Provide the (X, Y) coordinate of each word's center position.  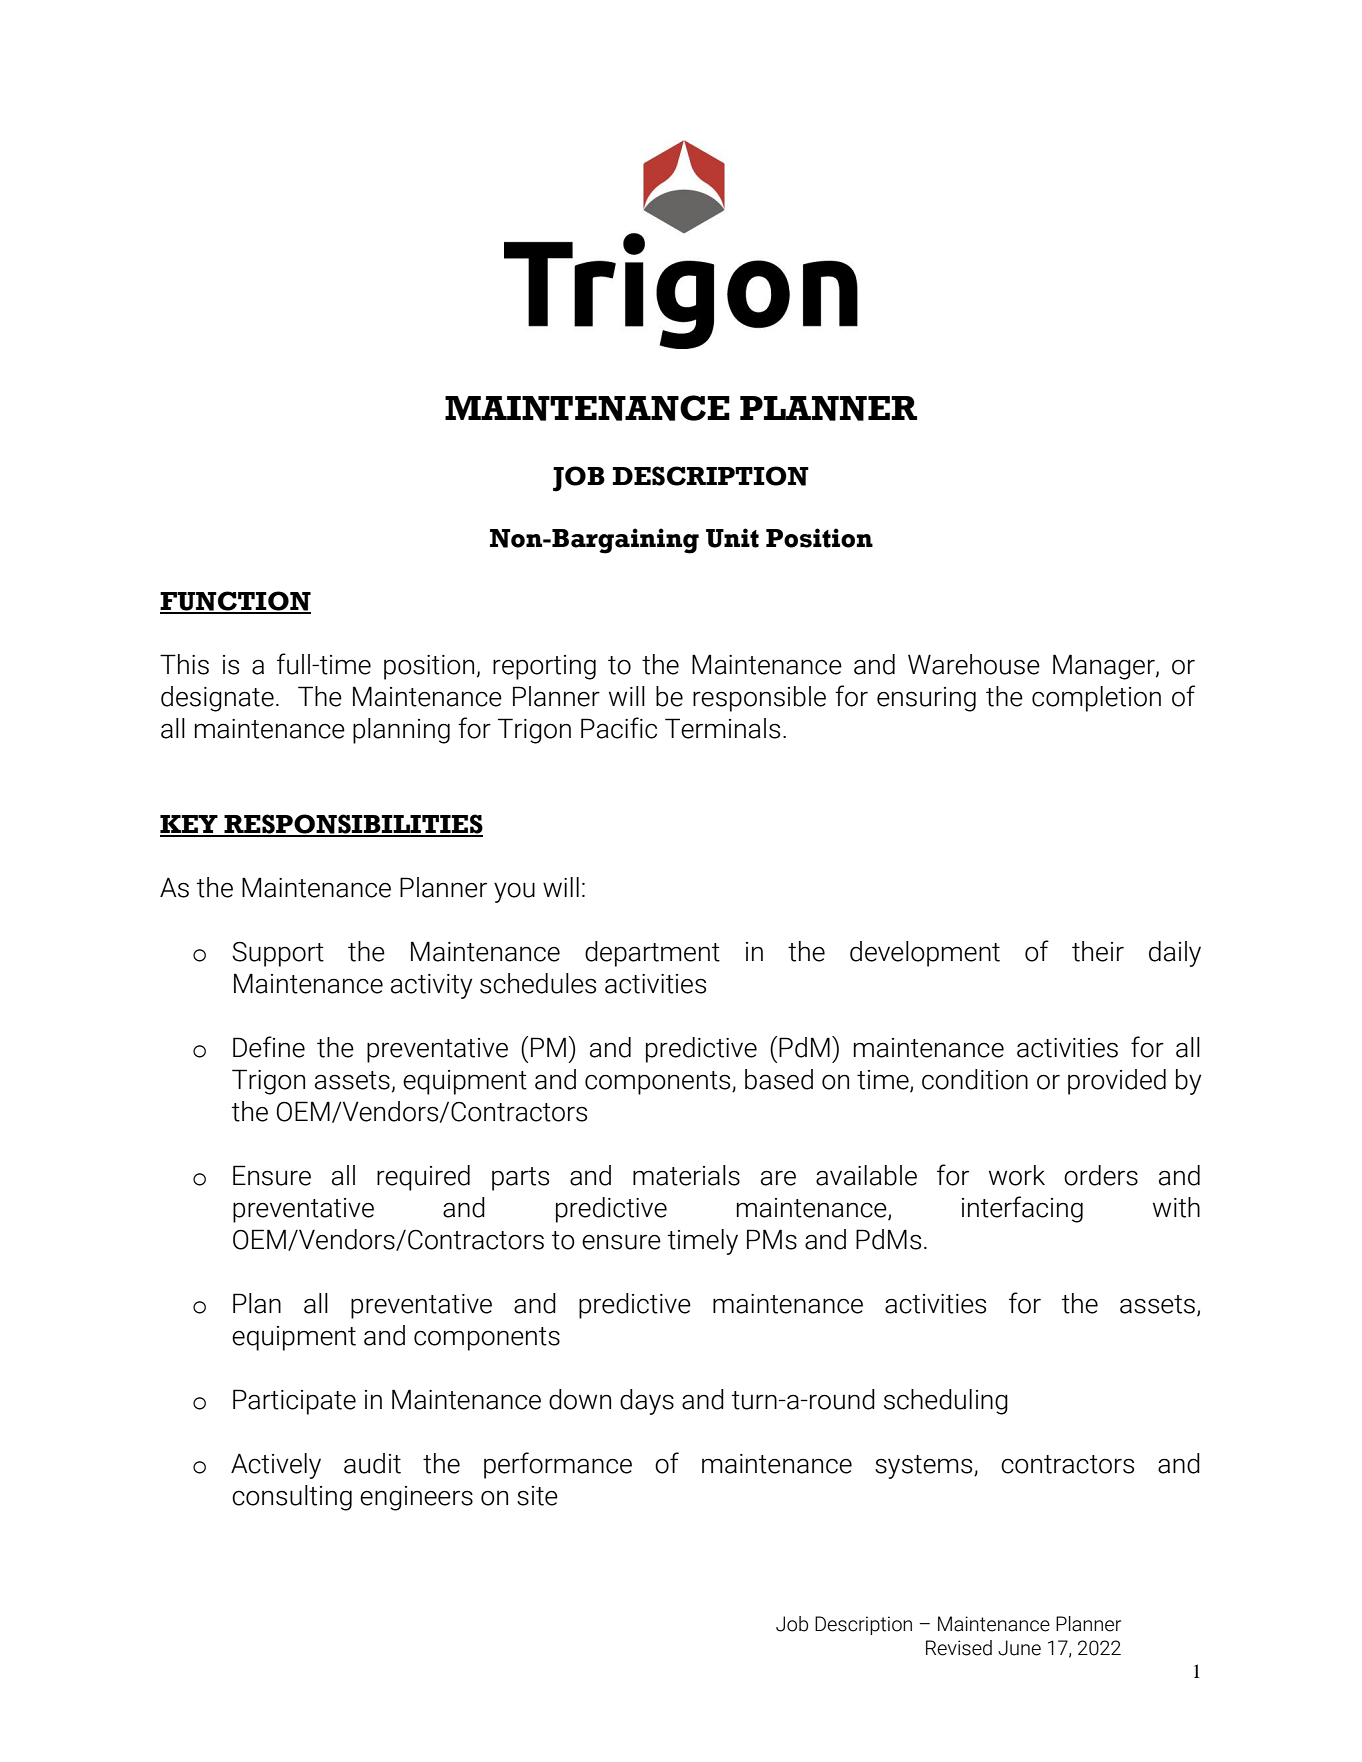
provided (1117, 1082)
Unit (732, 538)
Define (269, 1047)
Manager (1105, 667)
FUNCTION (235, 602)
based (779, 1079)
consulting (292, 1498)
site (537, 1496)
